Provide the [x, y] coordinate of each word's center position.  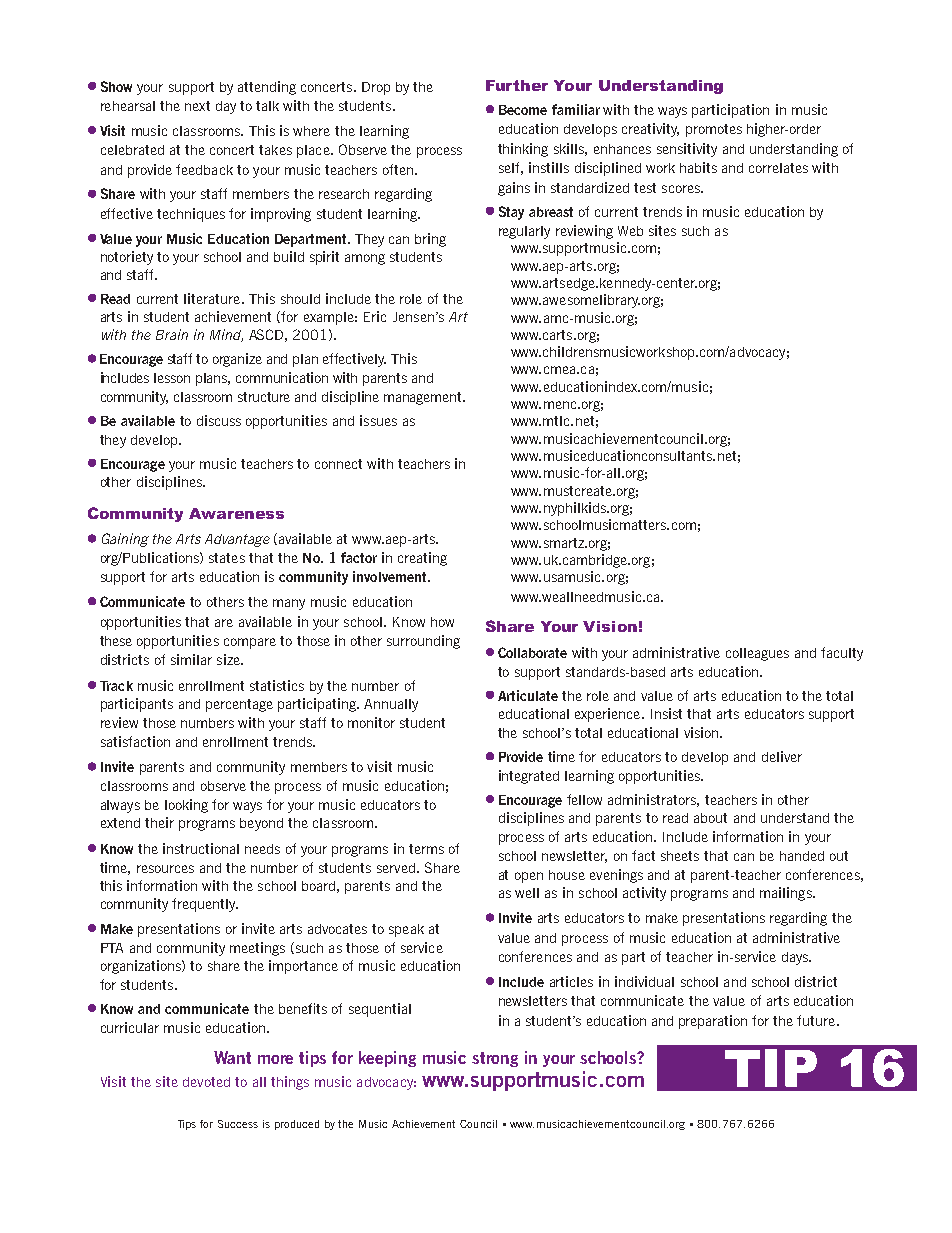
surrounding [423, 642]
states [227, 558]
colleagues [757, 654]
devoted [206, 1082]
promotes [714, 130]
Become [523, 110]
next [197, 106]
